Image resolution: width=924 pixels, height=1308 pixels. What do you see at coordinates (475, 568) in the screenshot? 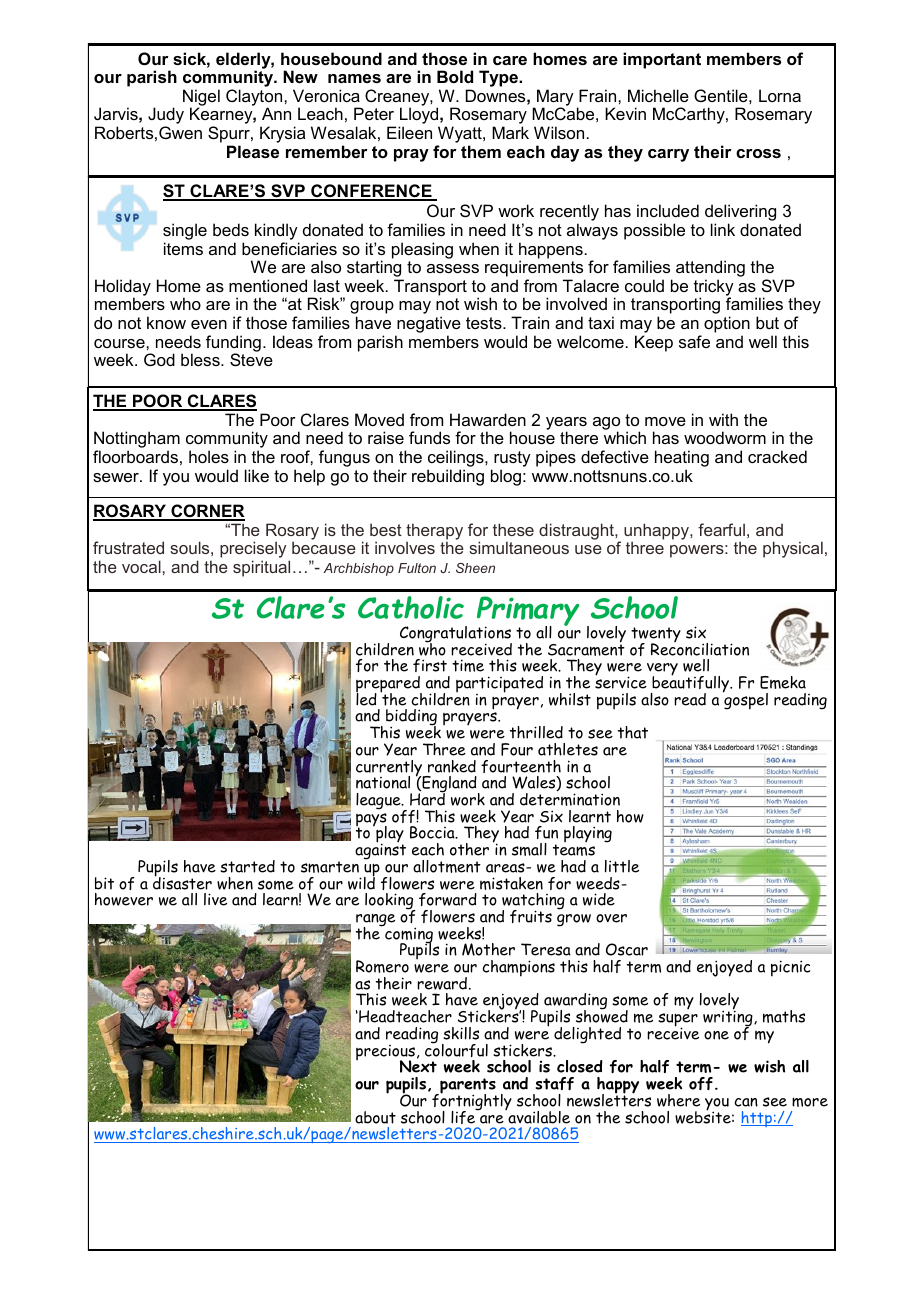
I see `Sheen` at bounding box center [475, 568].
